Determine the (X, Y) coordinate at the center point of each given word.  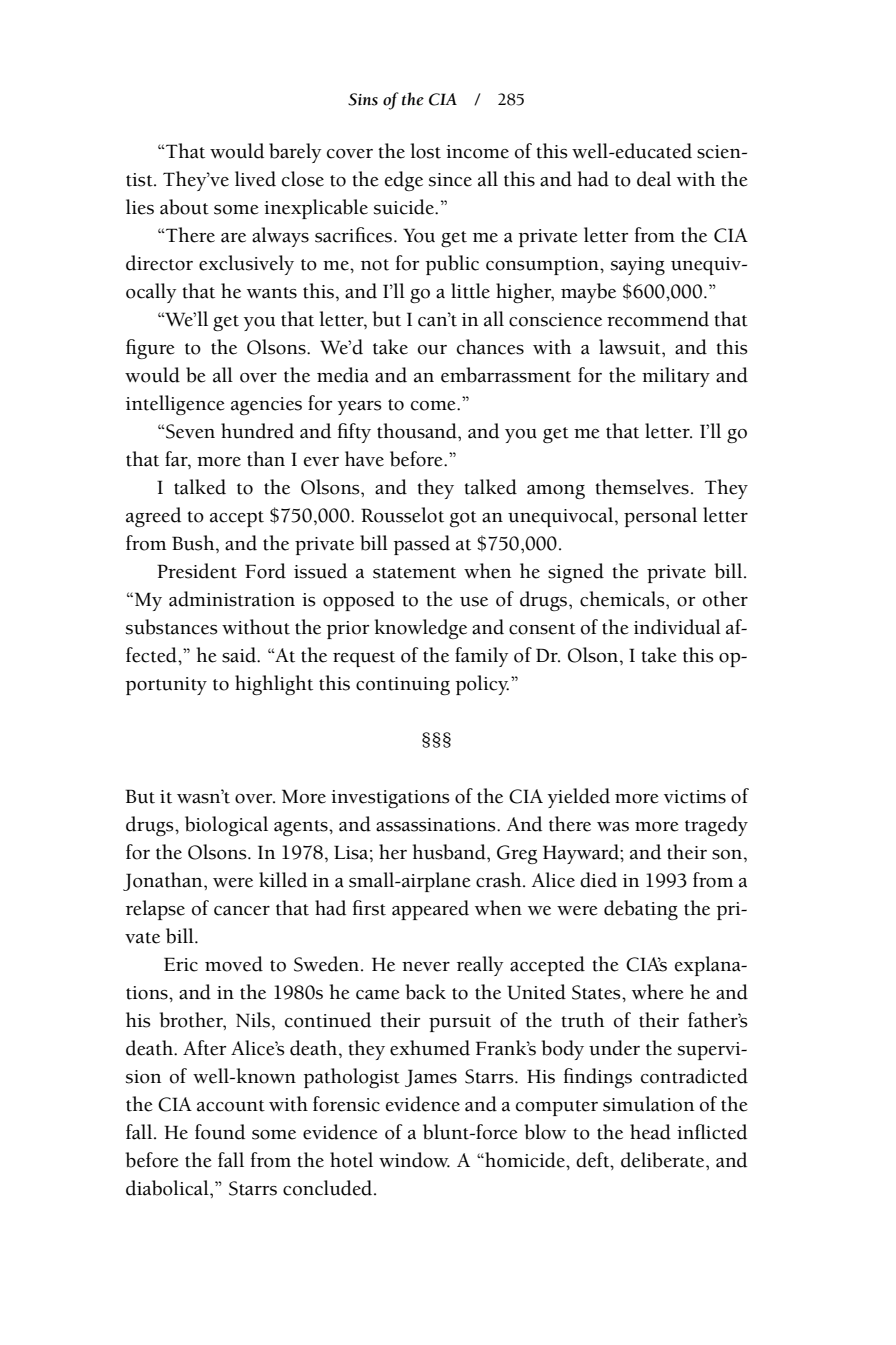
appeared (430, 910)
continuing (403, 686)
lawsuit (631, 347)
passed (421, 545)
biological (226, 826)
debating (641, 910)
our (432, 350)
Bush (194, 543)
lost (425, 151)
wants (272, 293)
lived (255, 179)
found (220, 1132)
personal (660, 517)
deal (654, 179)
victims (695, 797)
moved (234, 964)
